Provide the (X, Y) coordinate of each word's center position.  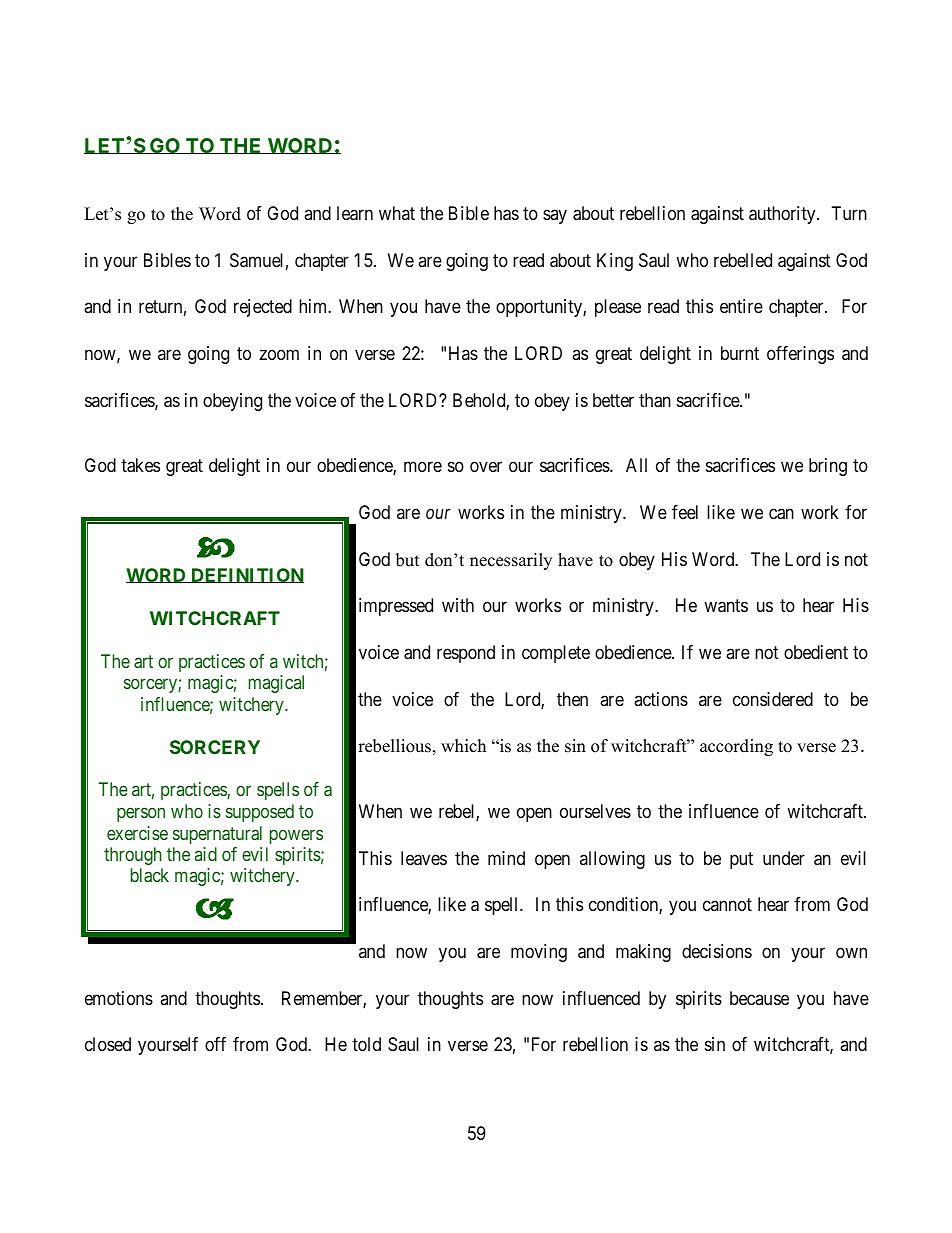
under (784, 858)
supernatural (217, 835)
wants (726, 606)
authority (783, 215)
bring (828, 467)
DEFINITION (246, 575)
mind (506, 858)
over (486, 467)
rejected (263, 308)
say (555, 216)
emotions (119, 998)
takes (140, 465)
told (366, 1044)
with (458, 605)
